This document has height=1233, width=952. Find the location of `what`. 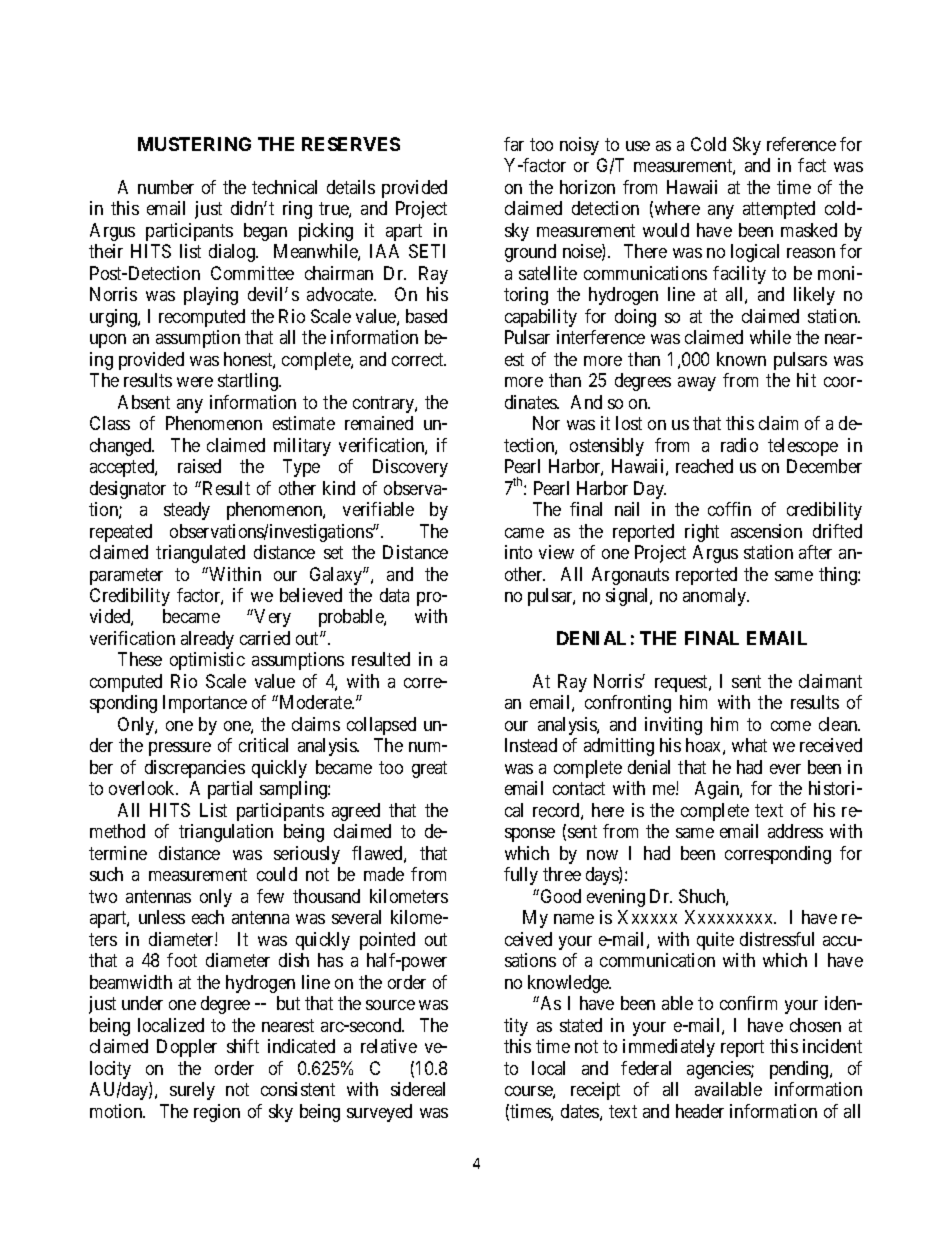

what is located at coordinates (749, 745).
